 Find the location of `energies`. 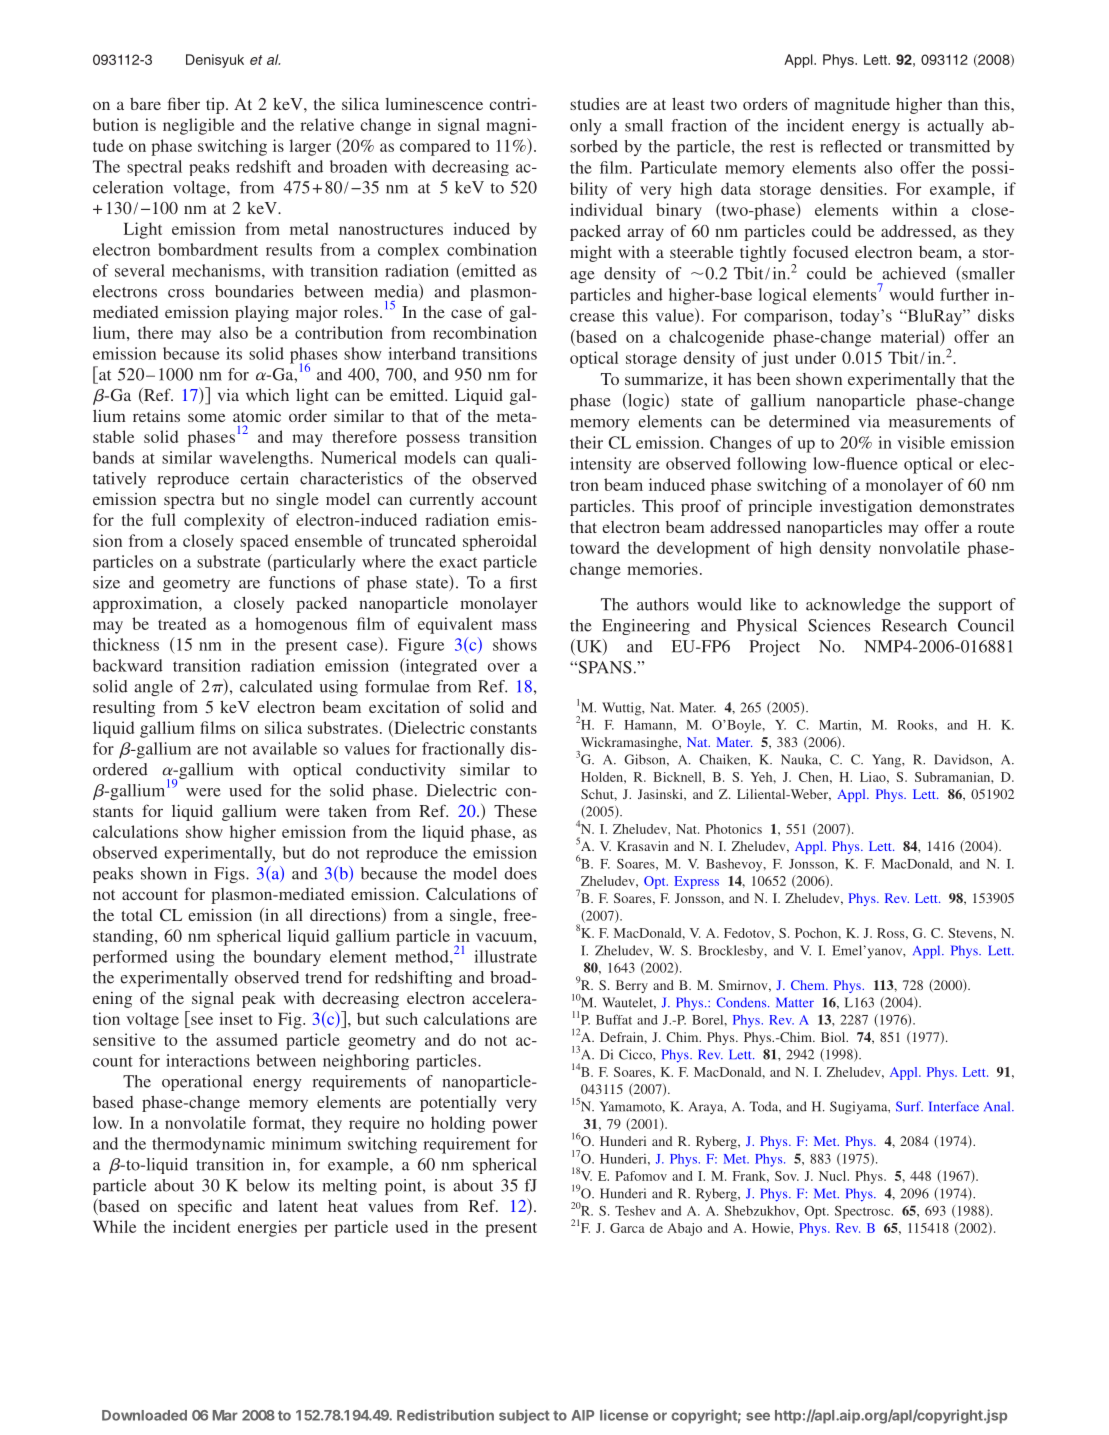

energies is located at coordinates (267, 1228).
